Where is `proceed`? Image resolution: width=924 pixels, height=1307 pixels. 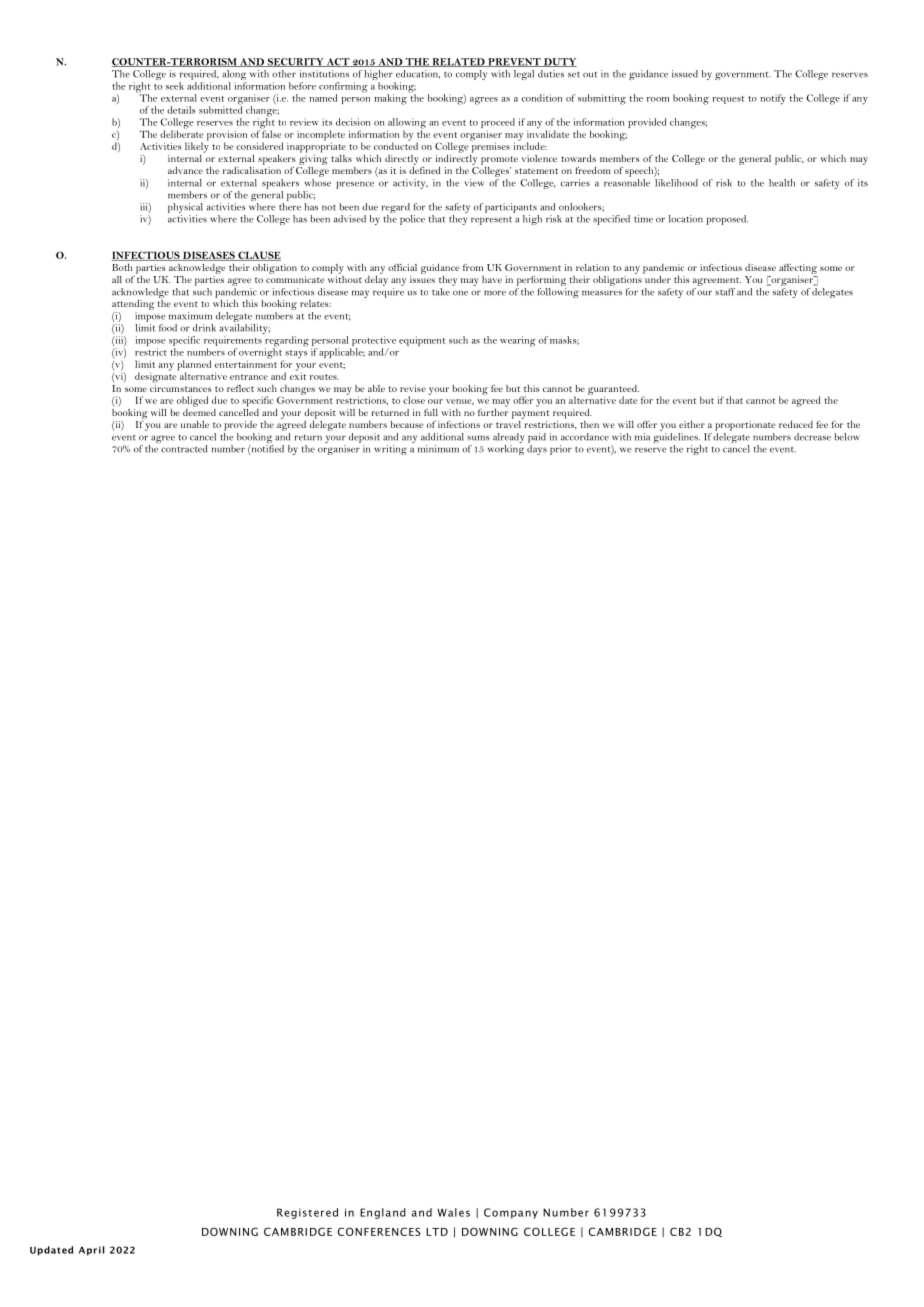
proceed is located at coordinates (498, 124).
